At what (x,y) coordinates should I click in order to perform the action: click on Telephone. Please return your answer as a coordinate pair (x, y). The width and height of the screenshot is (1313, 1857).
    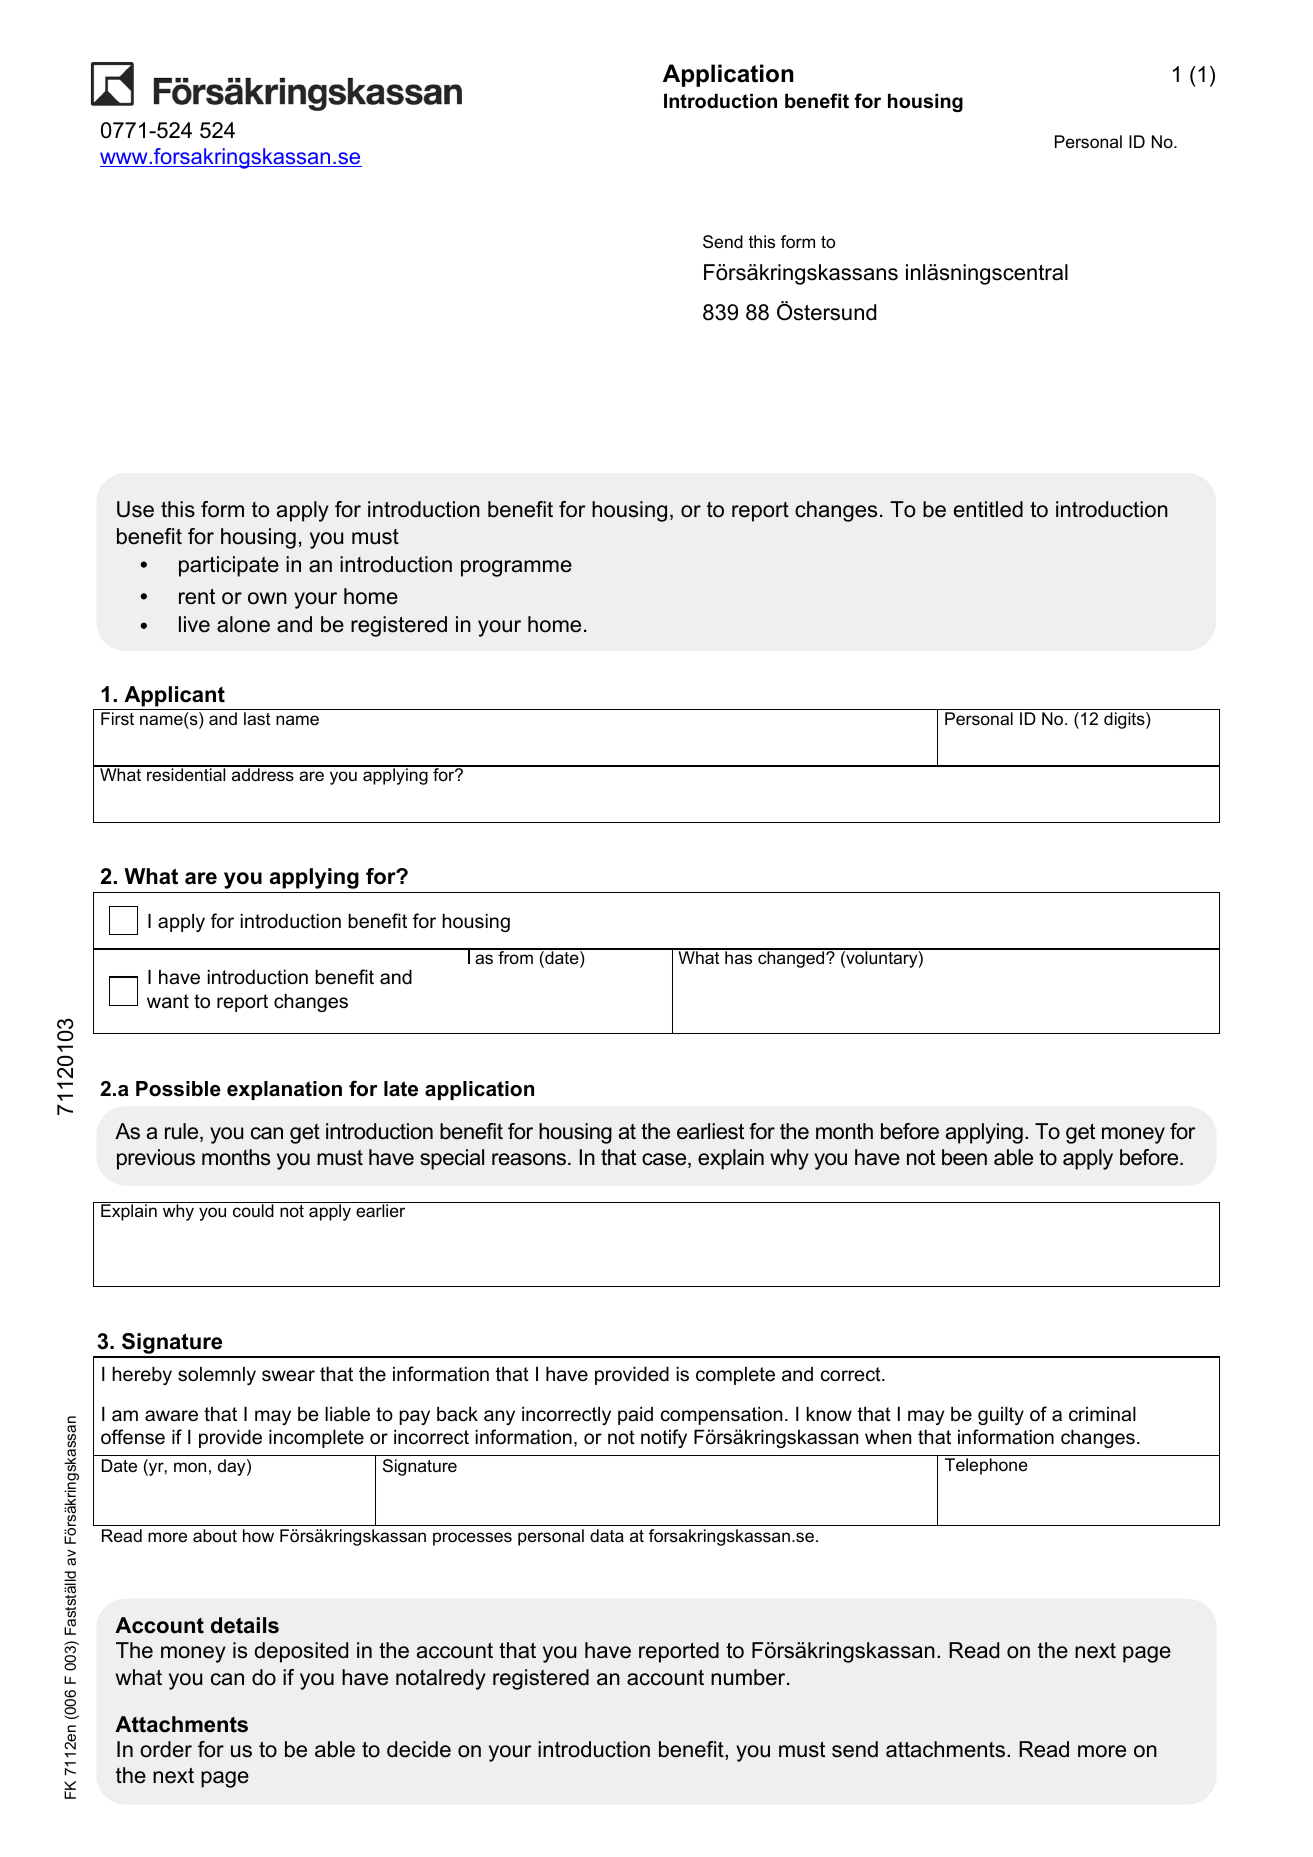
    Looking at the image, I should click on (986, 1466).
